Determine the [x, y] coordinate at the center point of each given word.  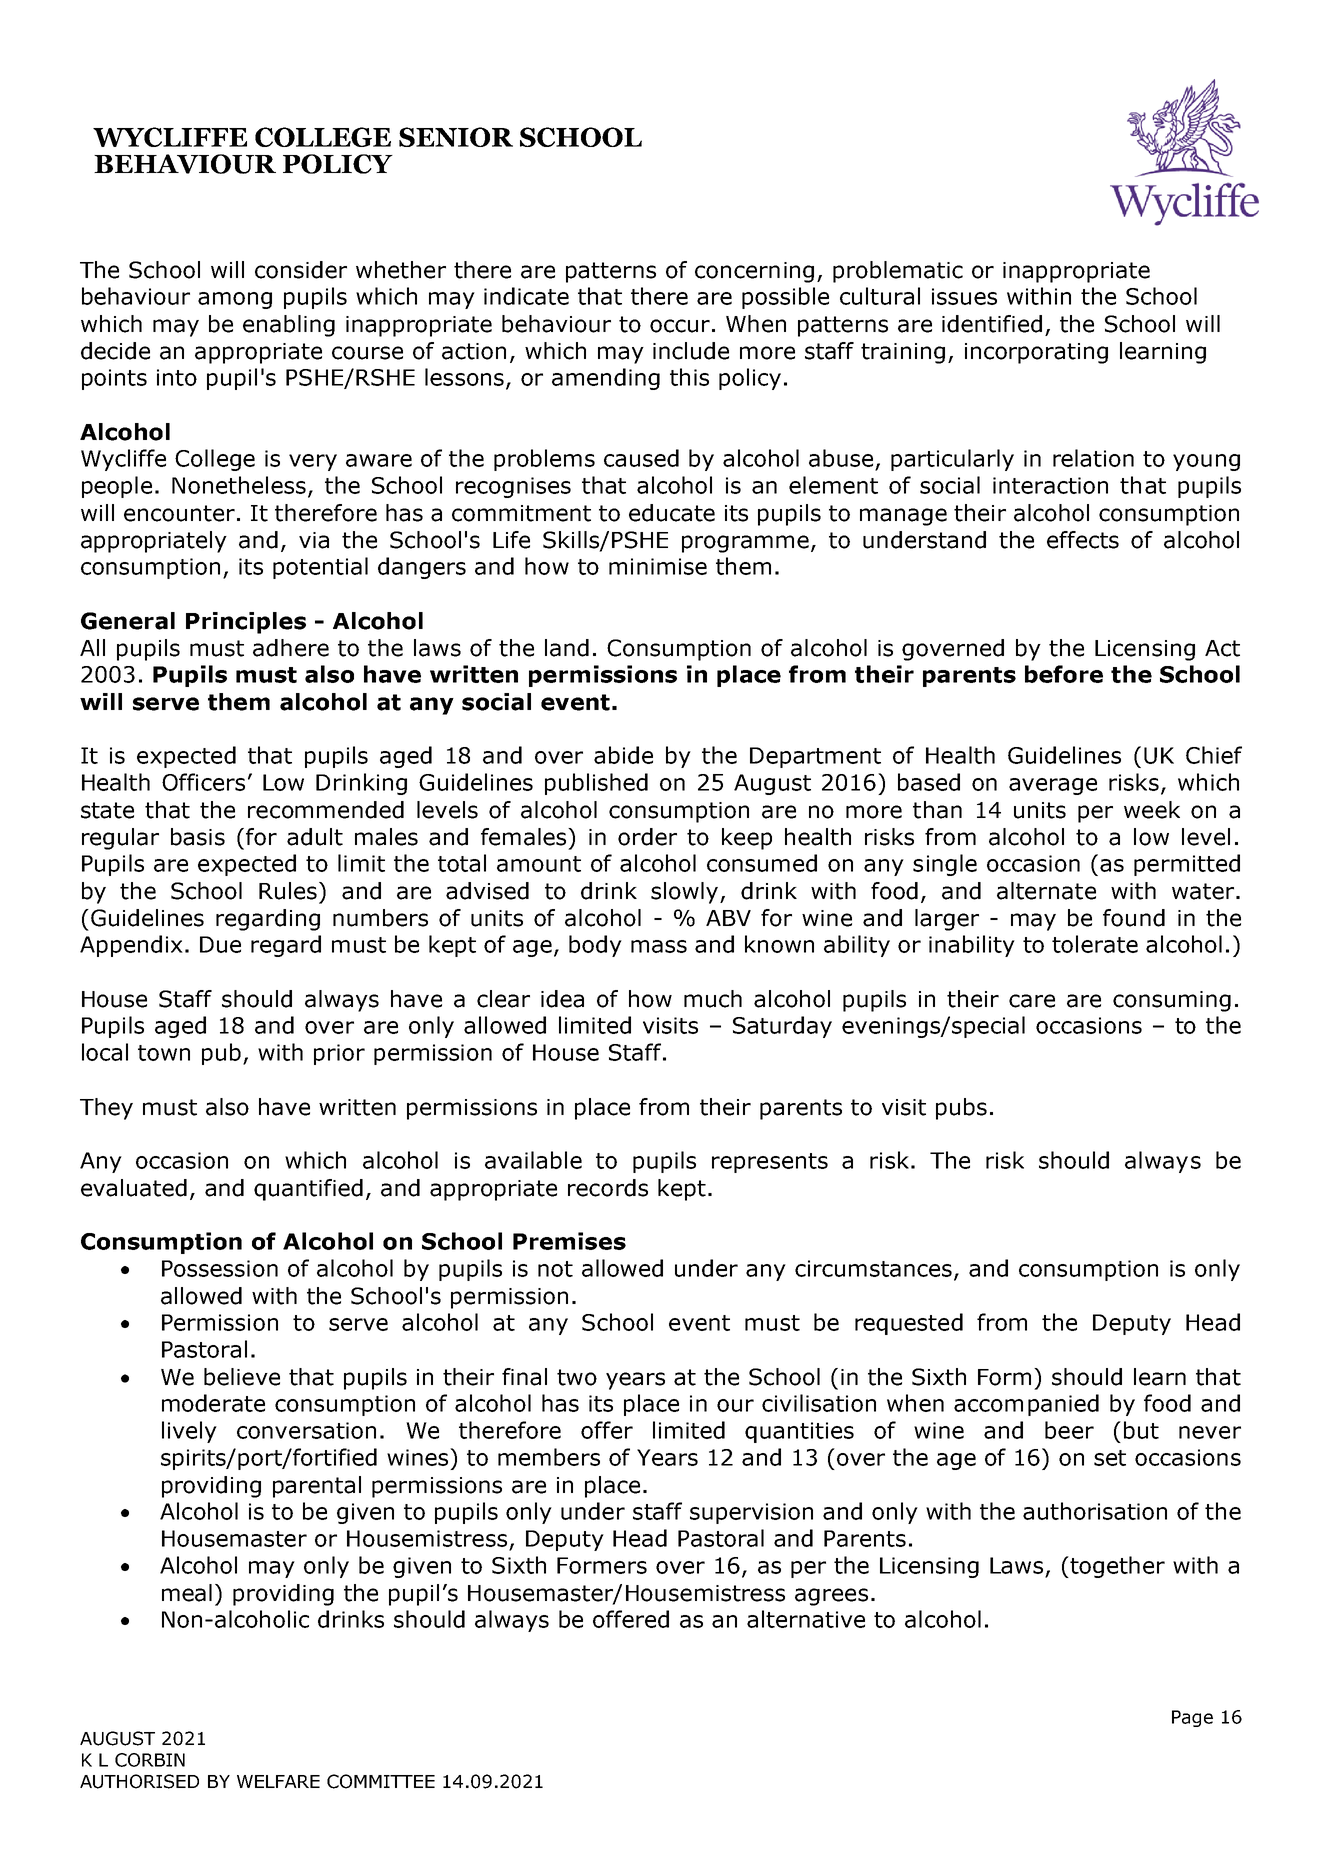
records [608, 1188]
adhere [291, 648]
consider [301, 270]
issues [964, 296]
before [1064, 674]
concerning [754, 272]
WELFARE [278, 1781]
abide [623, 755]
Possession [220, 1268]
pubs [961, 1109]
